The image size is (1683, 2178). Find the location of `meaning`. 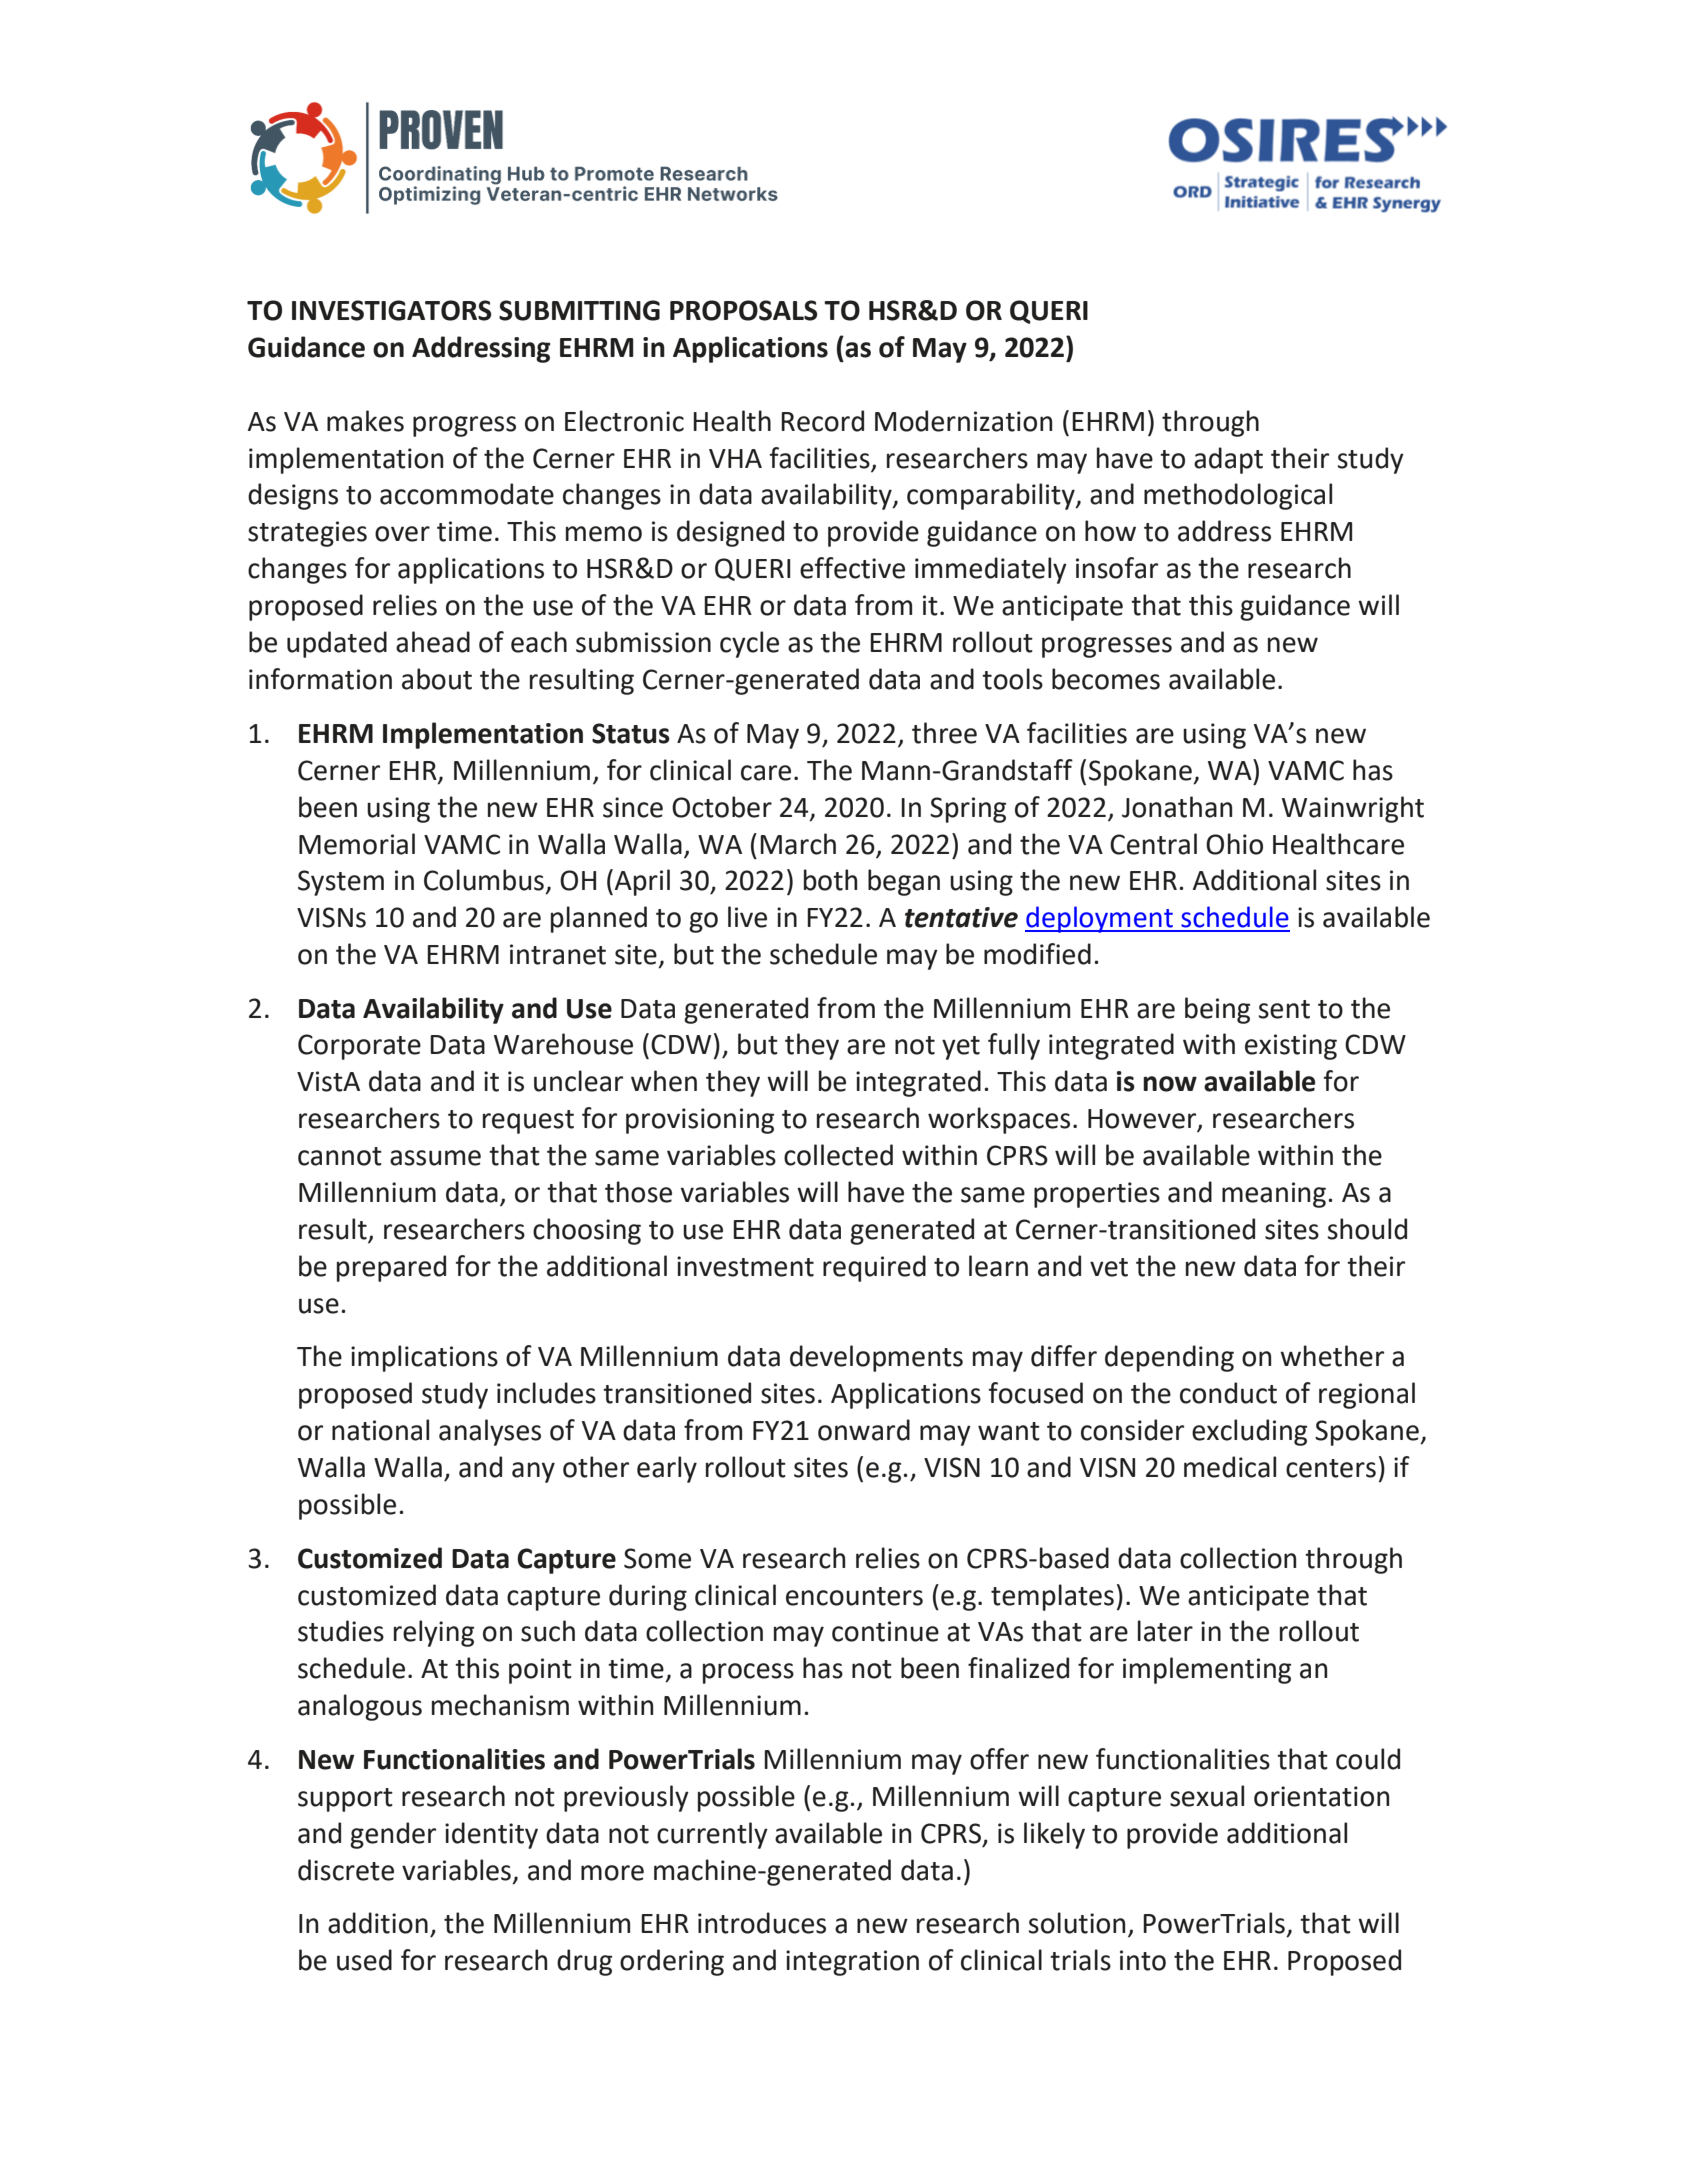

meaning is located at coordinates (1274, 1195).
